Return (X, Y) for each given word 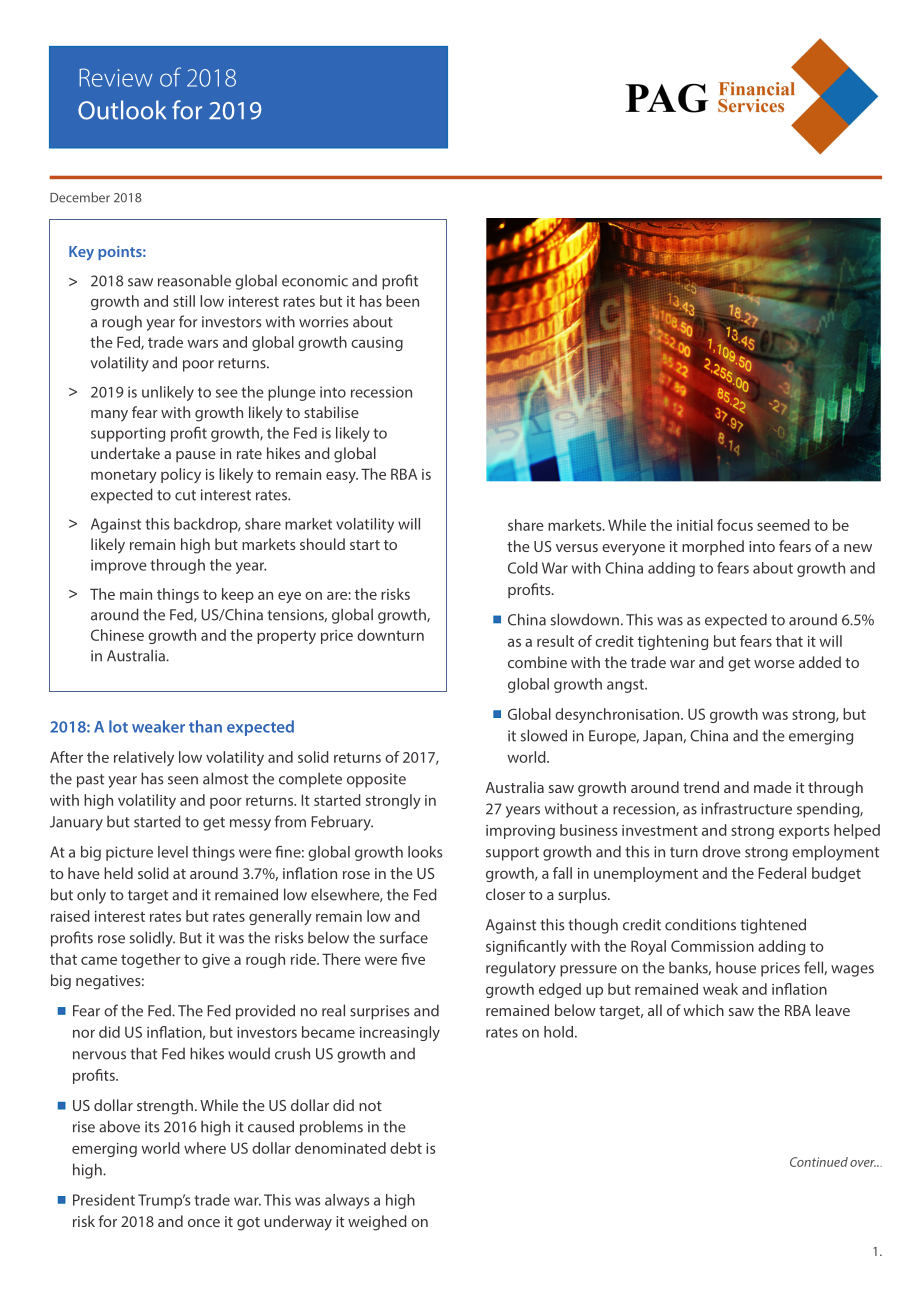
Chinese (117, 635)
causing (377, 344)
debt (406, 1148)
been (402, 301)
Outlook (122, 110)
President (104, 1200)
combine (537, 662)
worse (774, 664)
